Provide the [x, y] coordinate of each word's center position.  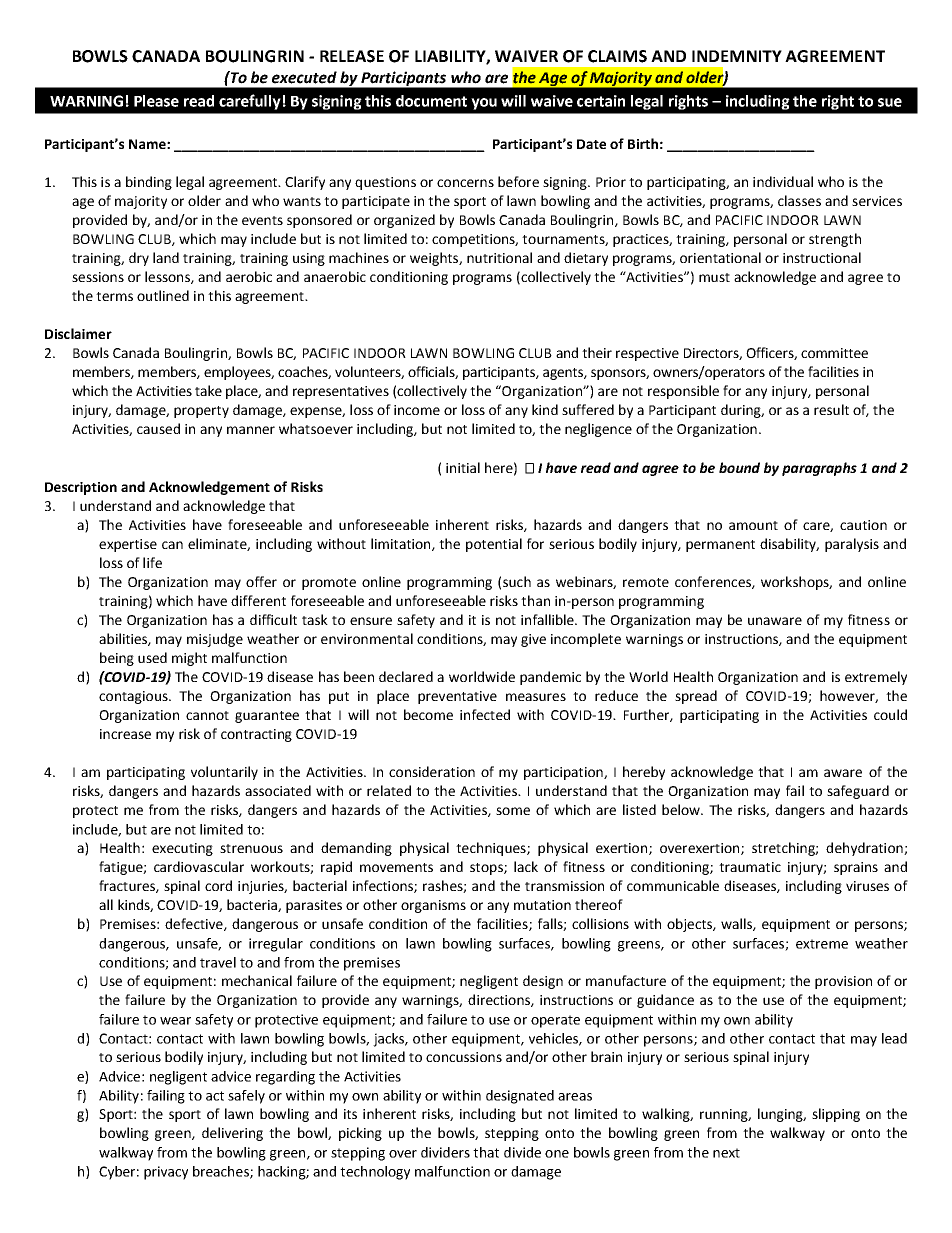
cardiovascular [199, 866]
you [484, 104]
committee [834, 353]
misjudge [215, 640]
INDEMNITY [737, 56]
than [535, 600]
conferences [714, 582]
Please [156, 101]
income [417, 410]
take [208, 390]
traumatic [750, 867]
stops [487, 869]
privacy [166, 1173]
